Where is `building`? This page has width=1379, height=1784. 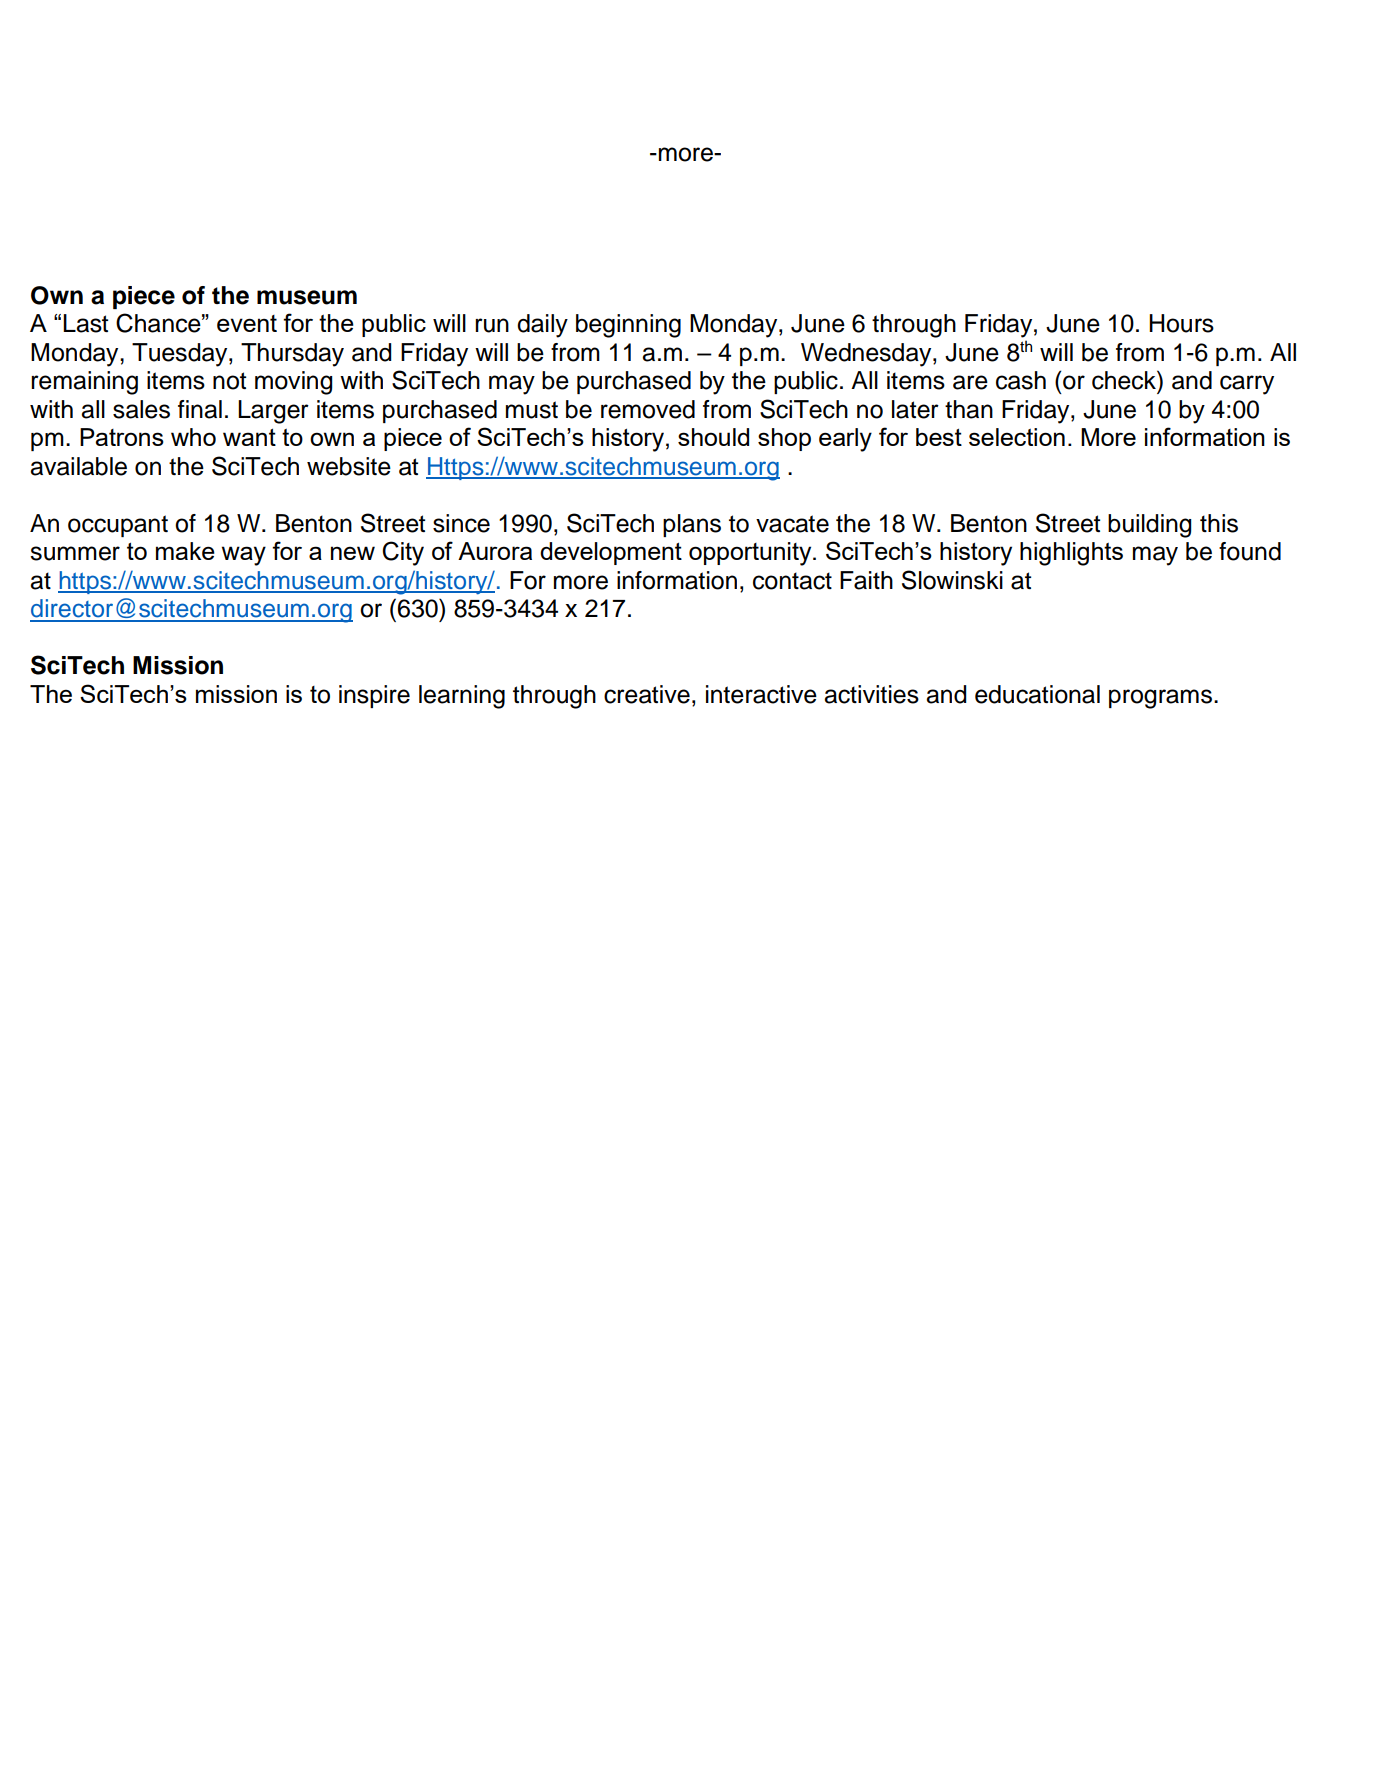
building is located at coordinates (1149, 526).
